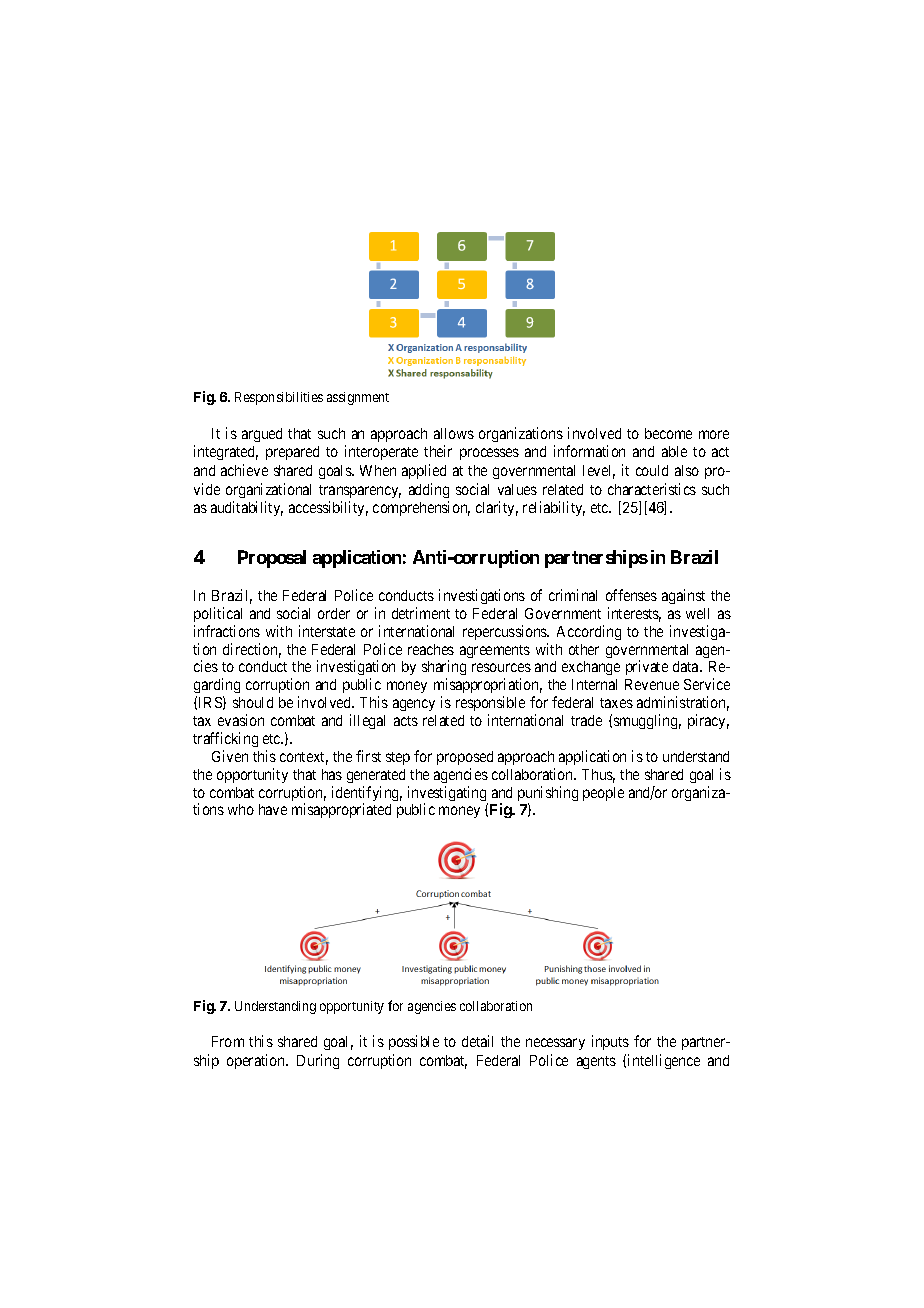 The height and width of the image is (1308, 924). What do you see at coordinates (273, 809) in the image?
I see `have` at bounding box center [273, 809].
